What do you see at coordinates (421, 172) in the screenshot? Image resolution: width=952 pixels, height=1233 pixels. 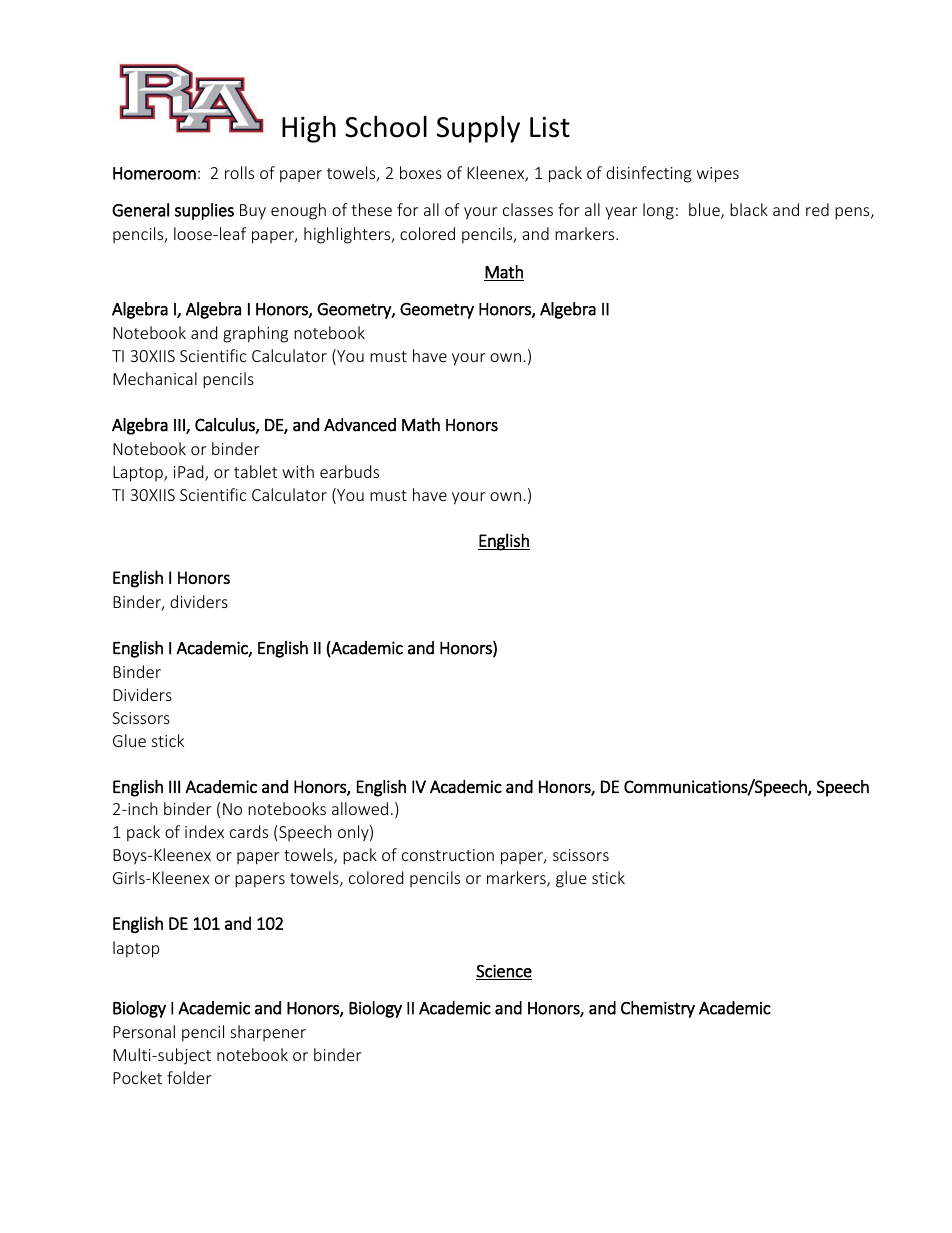 I see `boxes` at bounding box center [421, 172].
